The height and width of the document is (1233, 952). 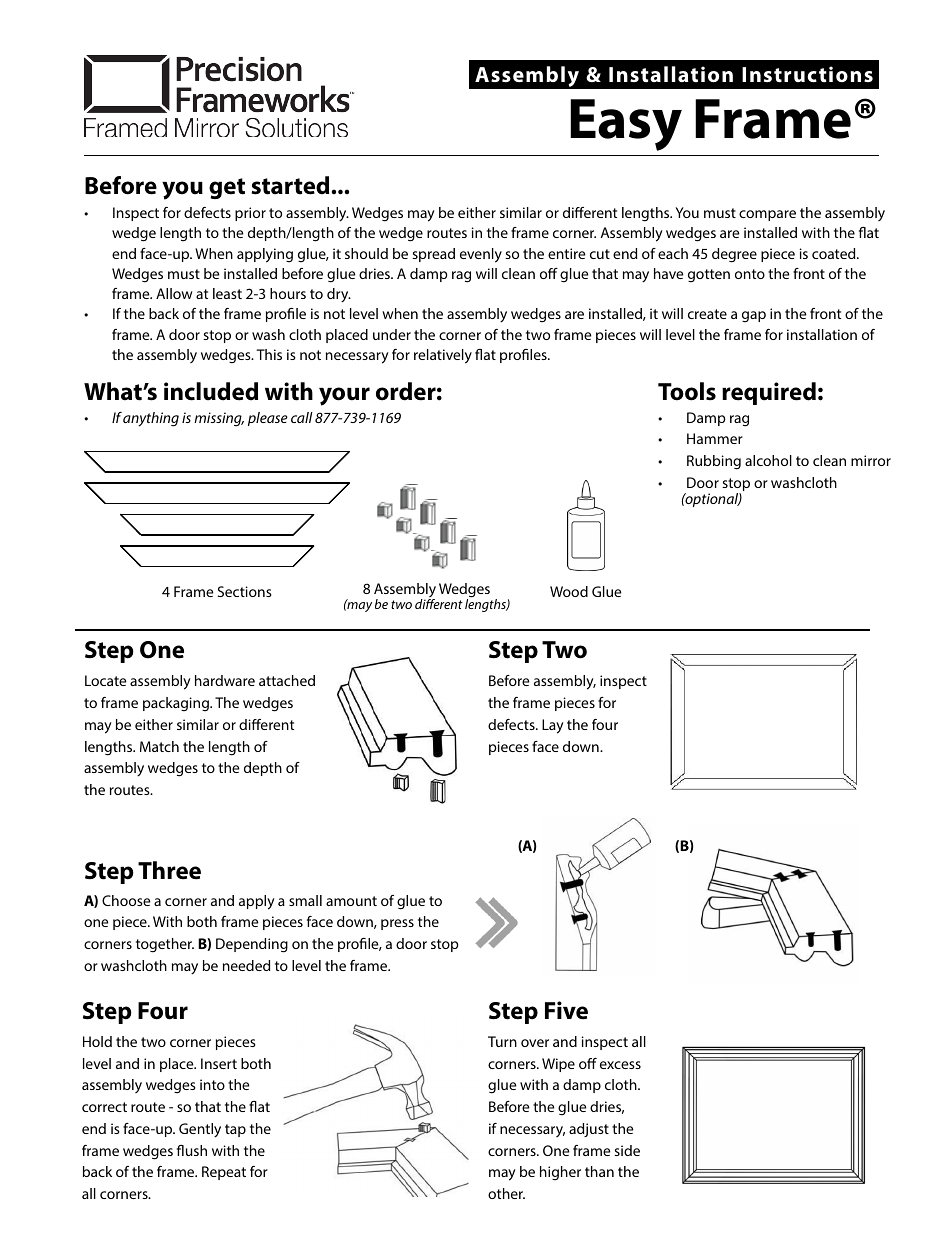 I want to click on side, so click(x=627, y=1150).
